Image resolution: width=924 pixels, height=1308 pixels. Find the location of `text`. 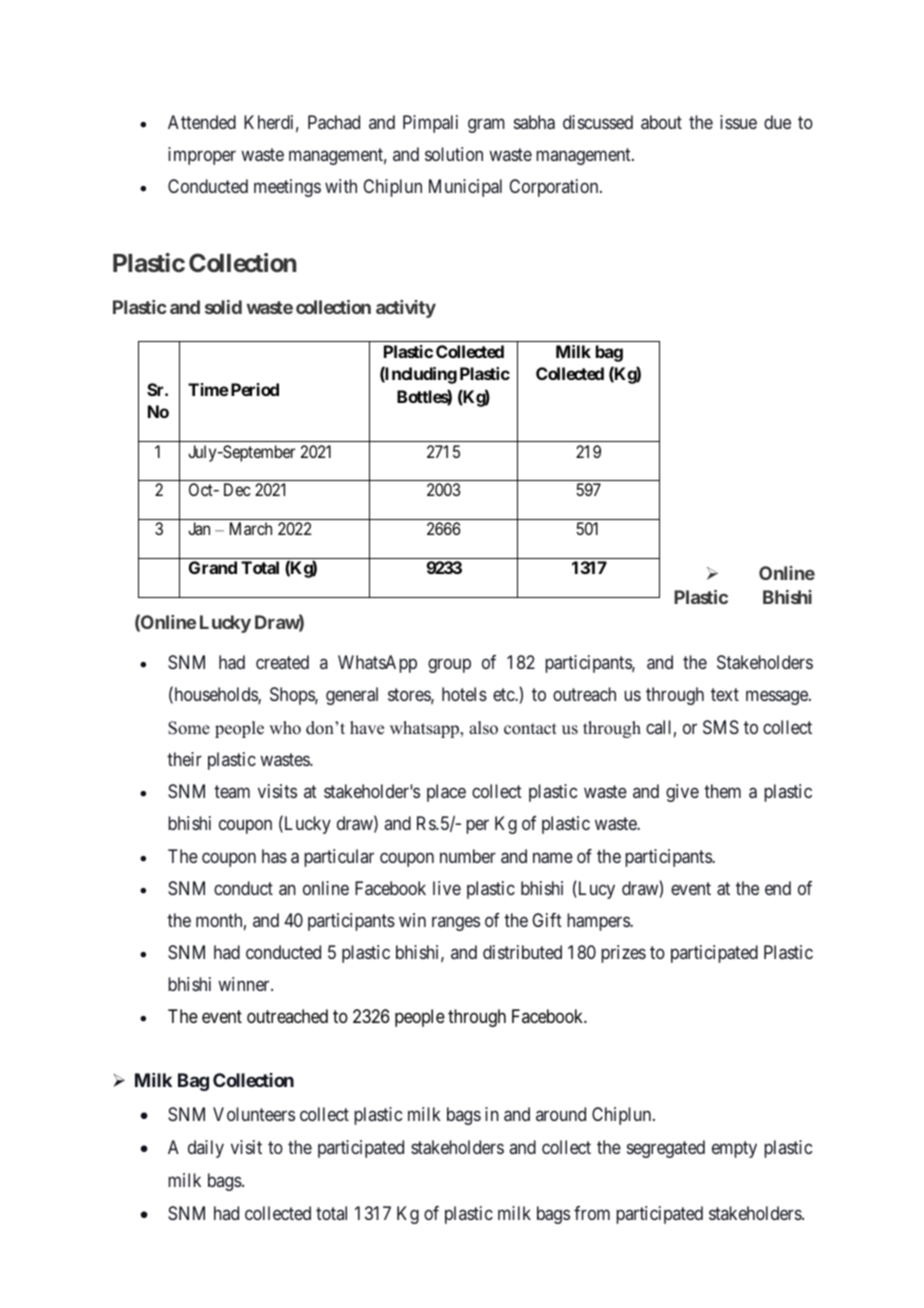

text is located at coordinates (725, 695).
